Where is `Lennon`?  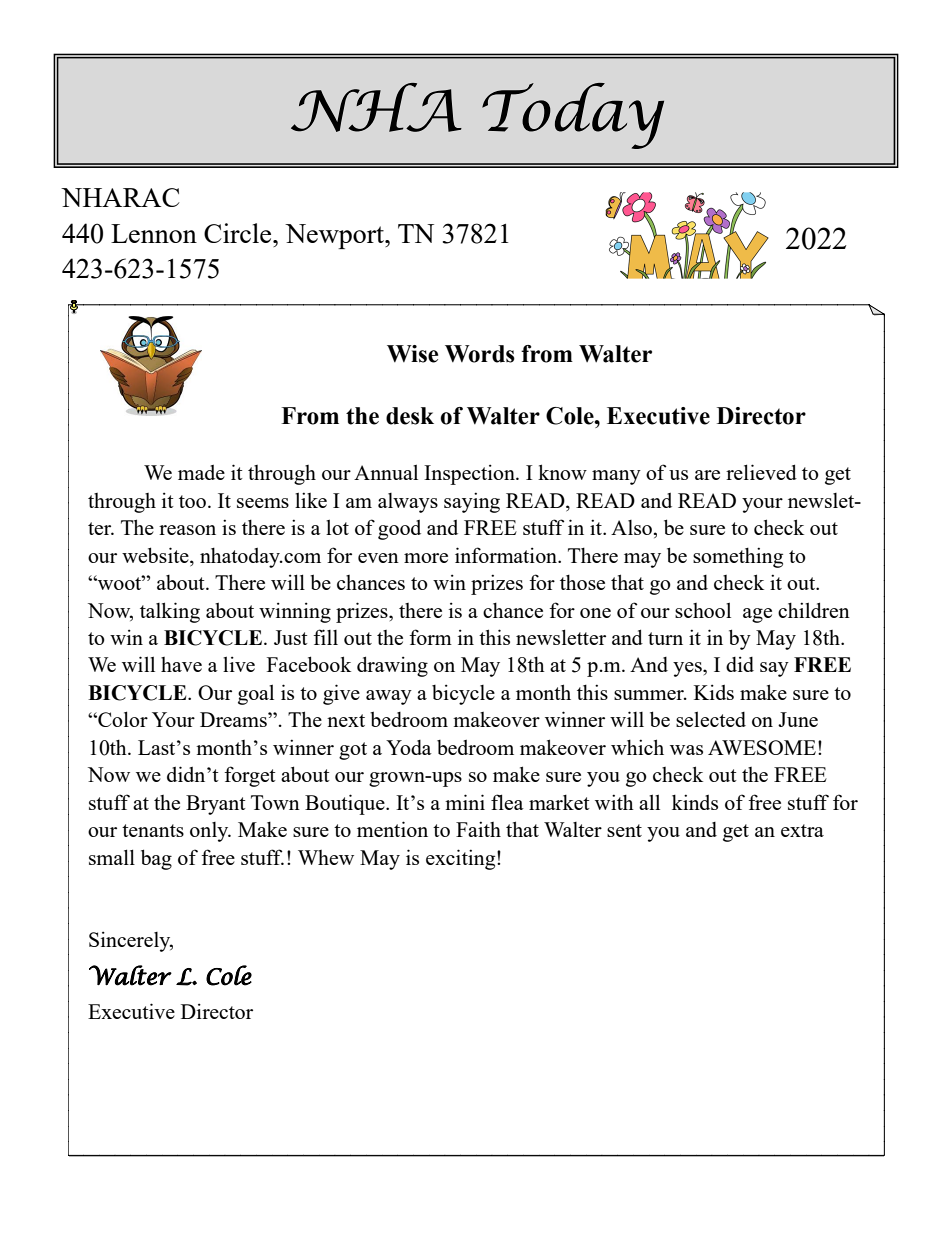
Lennon is located at coordinates (154, 233).
